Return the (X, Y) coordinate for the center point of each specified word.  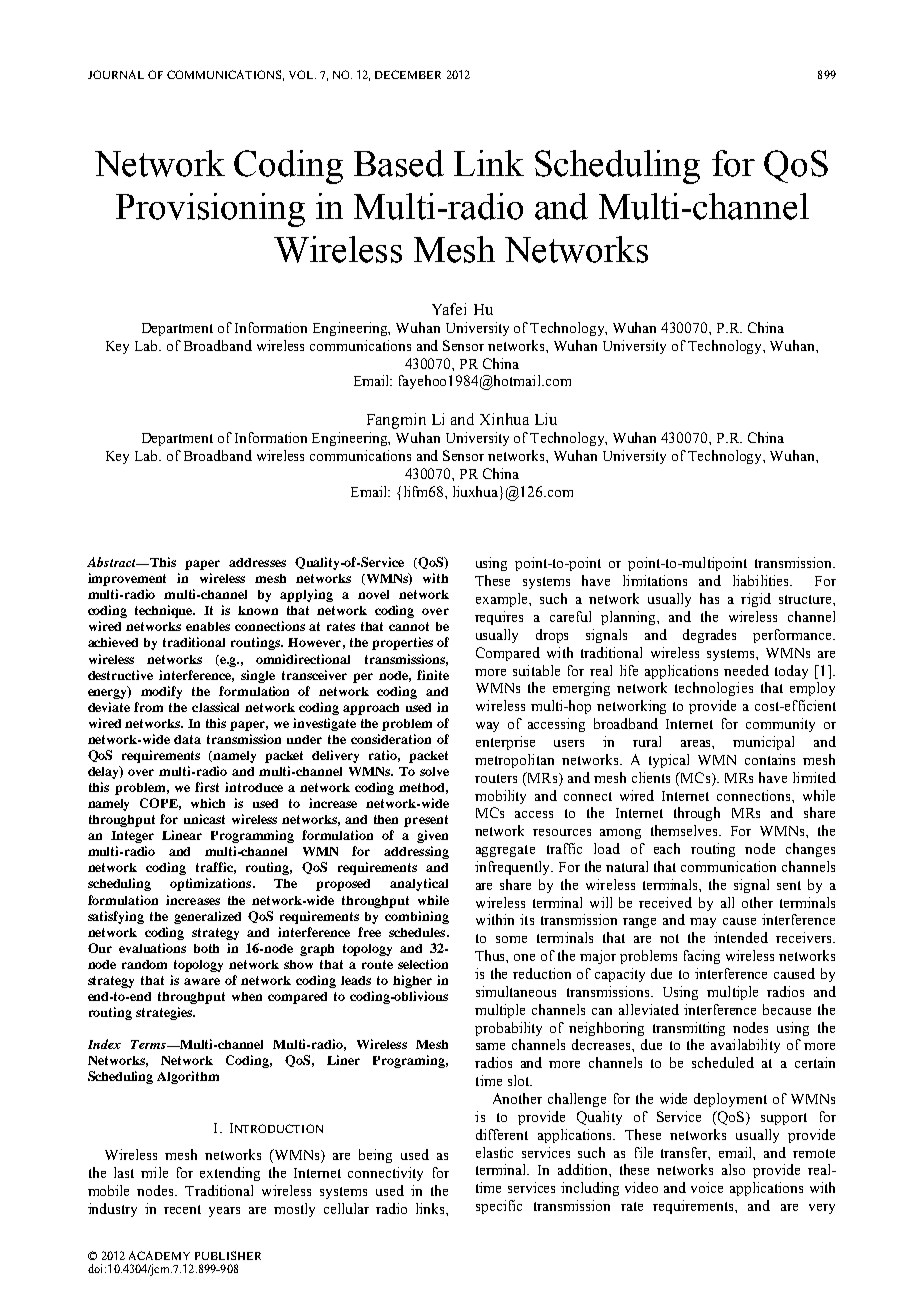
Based (399, 163)
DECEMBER (408, 74)
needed (746, 670)
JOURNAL (116, 74)
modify (161, 692)
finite (433, 675)
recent (182, 1209)
